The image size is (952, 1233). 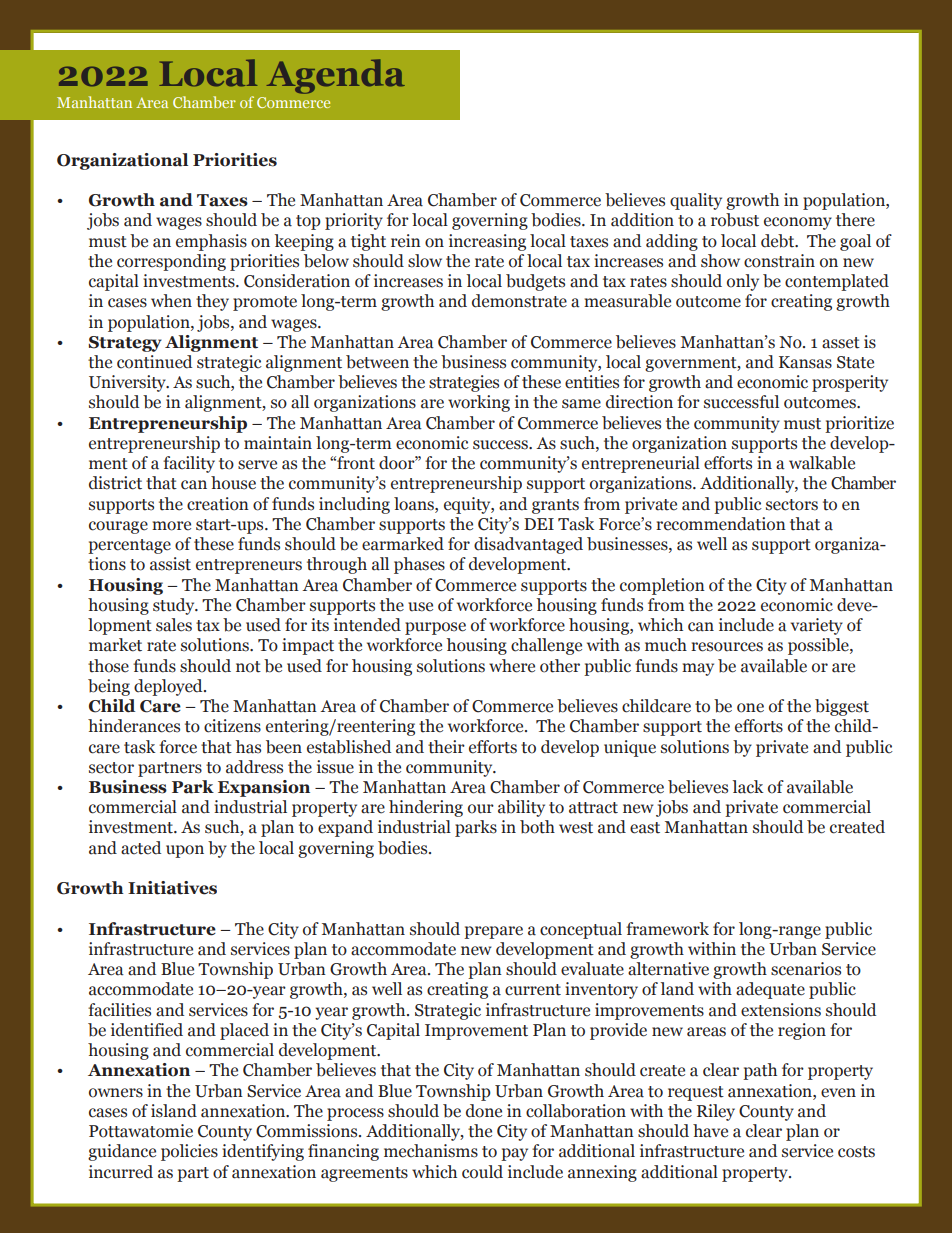 I want to click on purpose, so click(x=435, y=628).
